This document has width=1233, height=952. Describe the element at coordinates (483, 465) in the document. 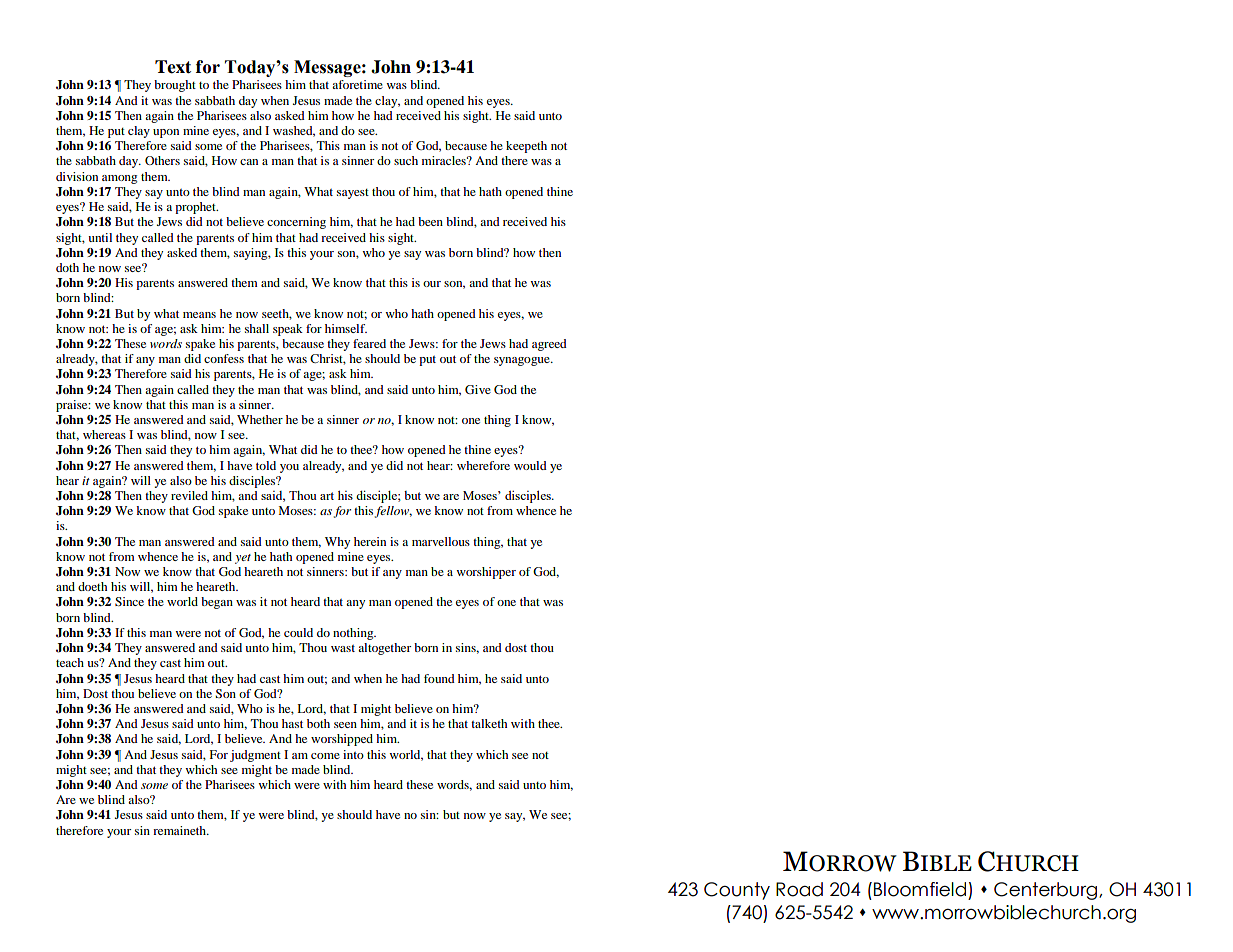

I see `wherefore` at that location.
